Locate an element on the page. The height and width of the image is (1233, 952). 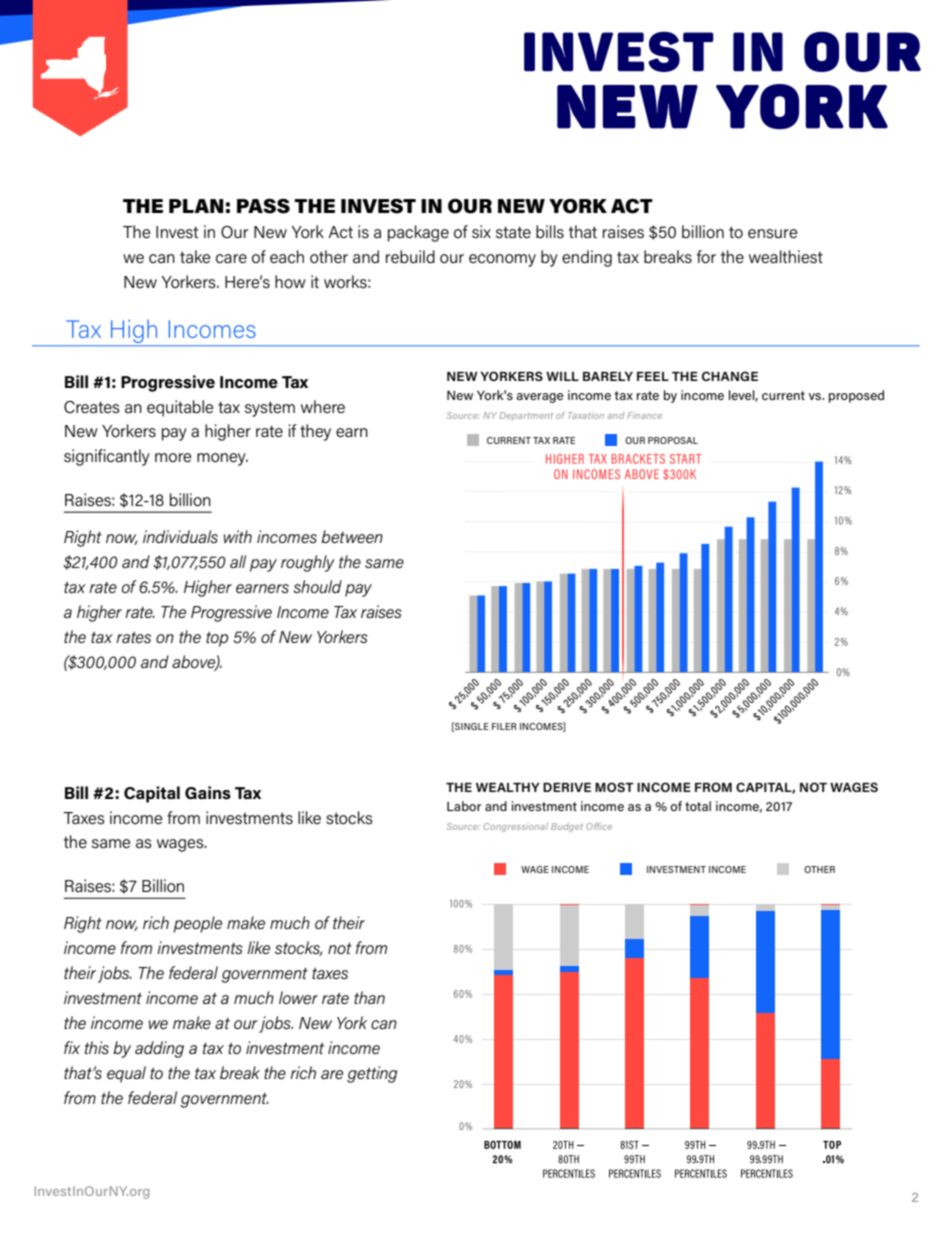
ensure is located at coordinates (772, 234).
